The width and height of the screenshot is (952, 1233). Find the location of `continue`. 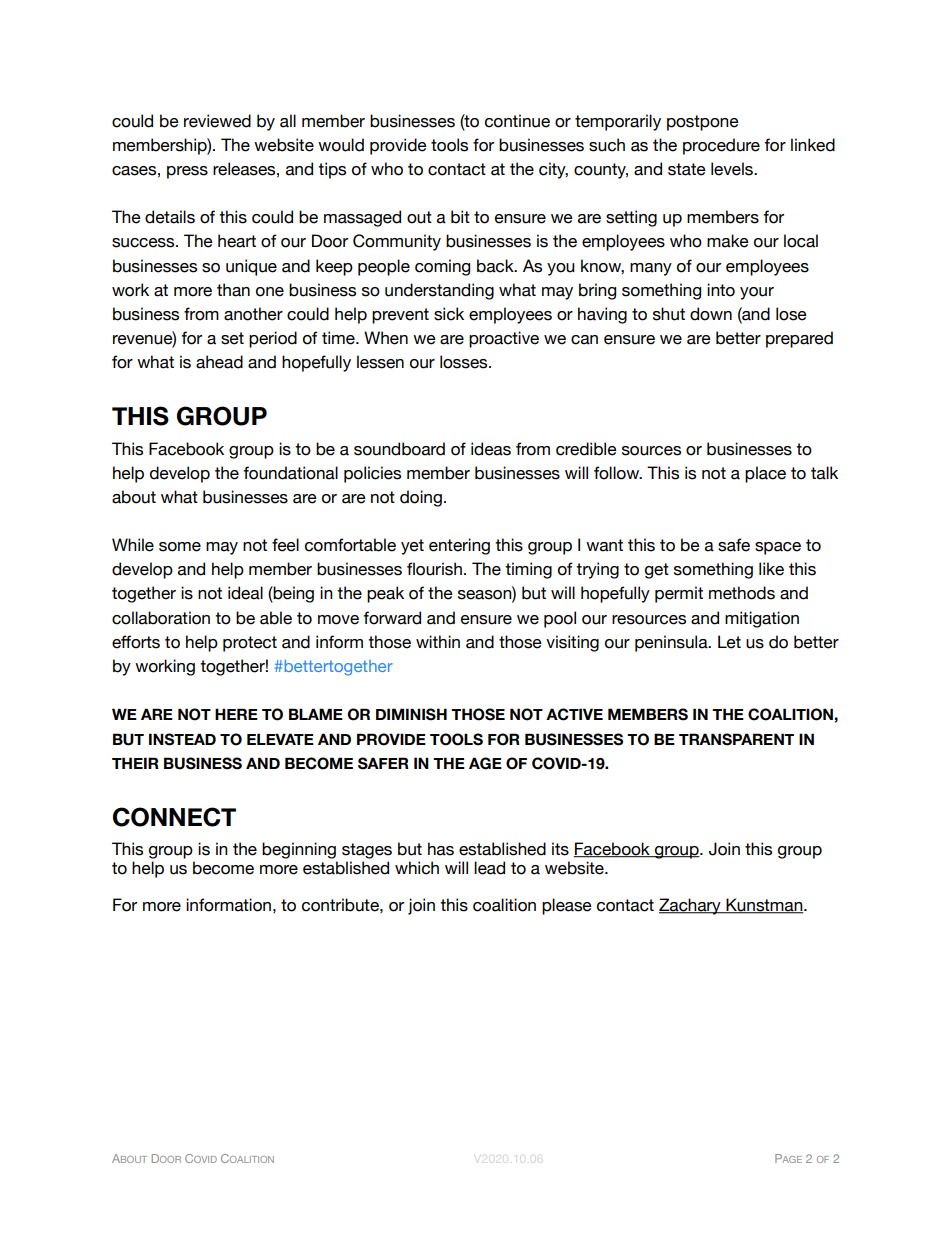

continue is located at coordinates (517, 121).
